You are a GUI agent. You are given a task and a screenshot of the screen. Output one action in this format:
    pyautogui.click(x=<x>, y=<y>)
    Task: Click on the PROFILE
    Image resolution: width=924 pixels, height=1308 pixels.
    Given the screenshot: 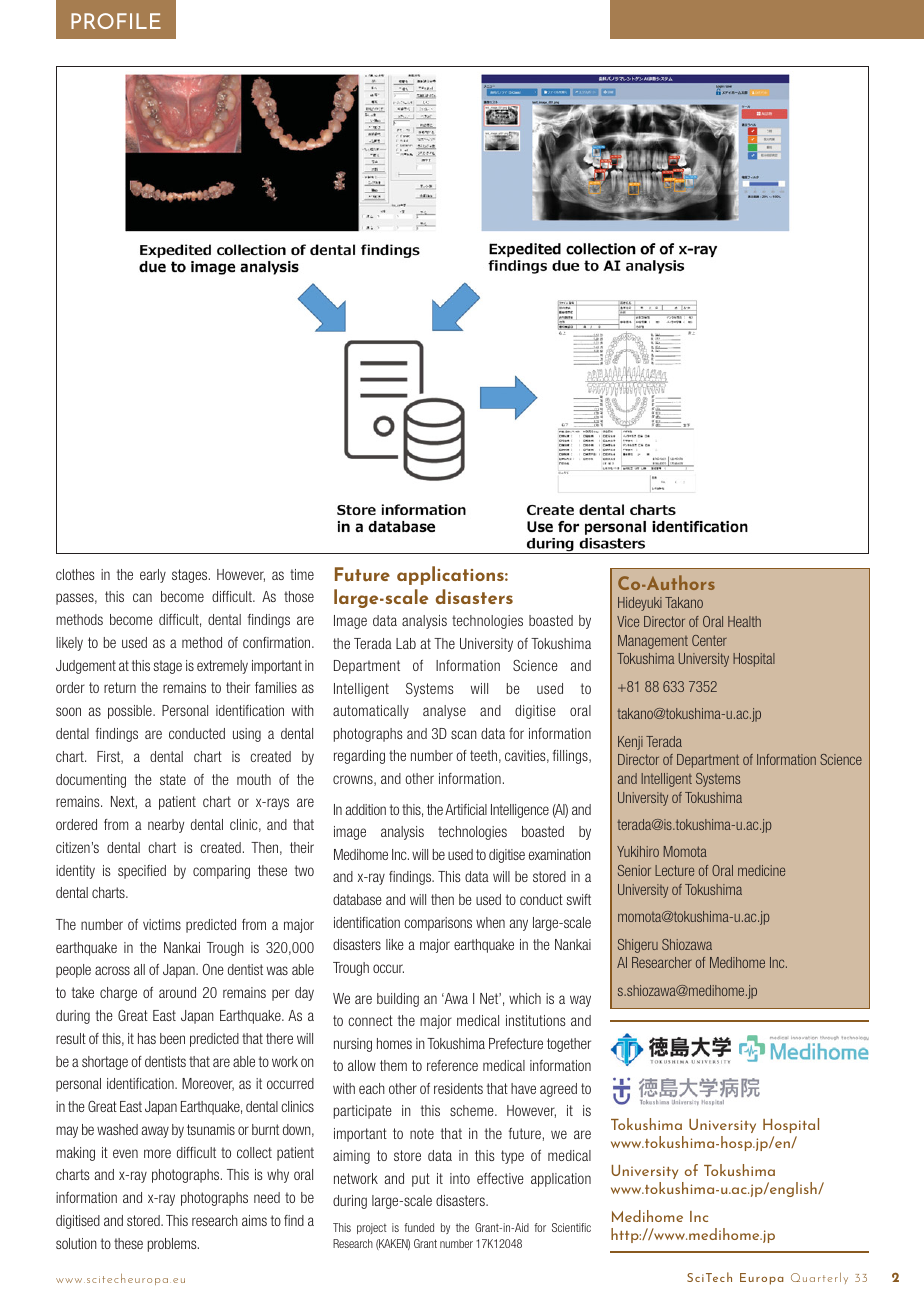 What is the action you would take?
    pyautogui.click(x=116, y=21)
